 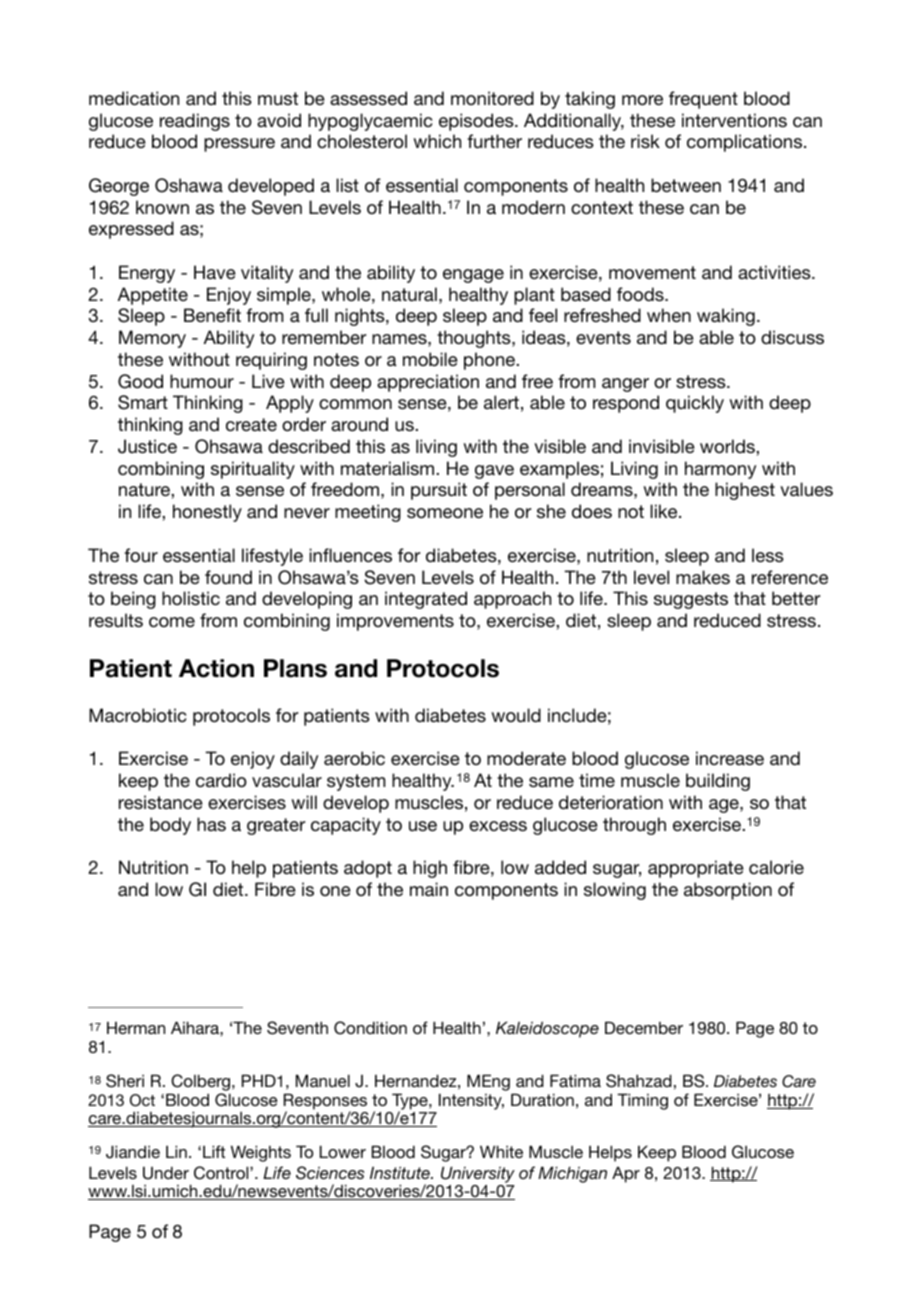 What do you see at coordinates (253, 470) in the screenshot?
I see `spirituality` at bounding box center [253, 470].
